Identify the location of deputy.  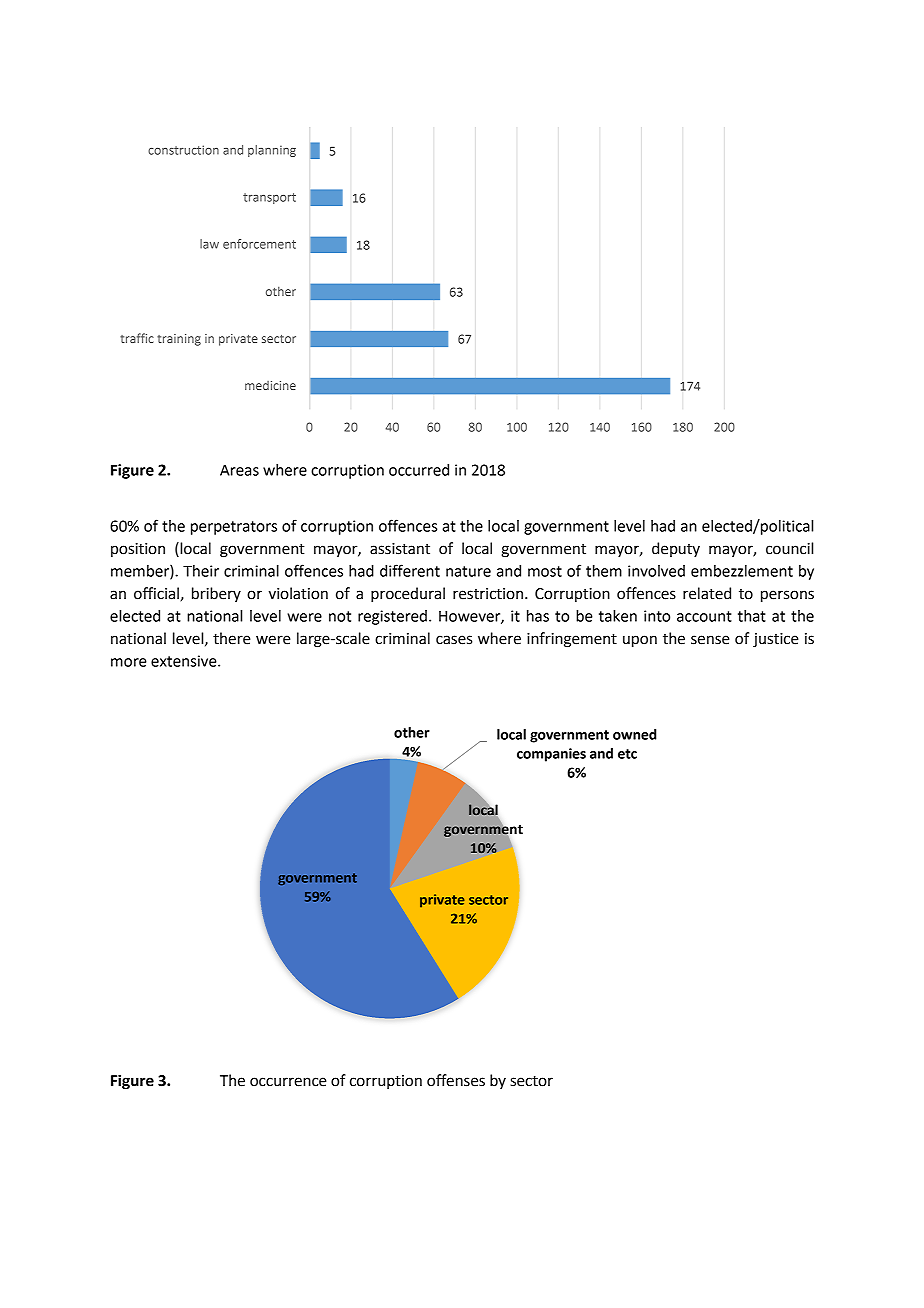
(676, 549).
